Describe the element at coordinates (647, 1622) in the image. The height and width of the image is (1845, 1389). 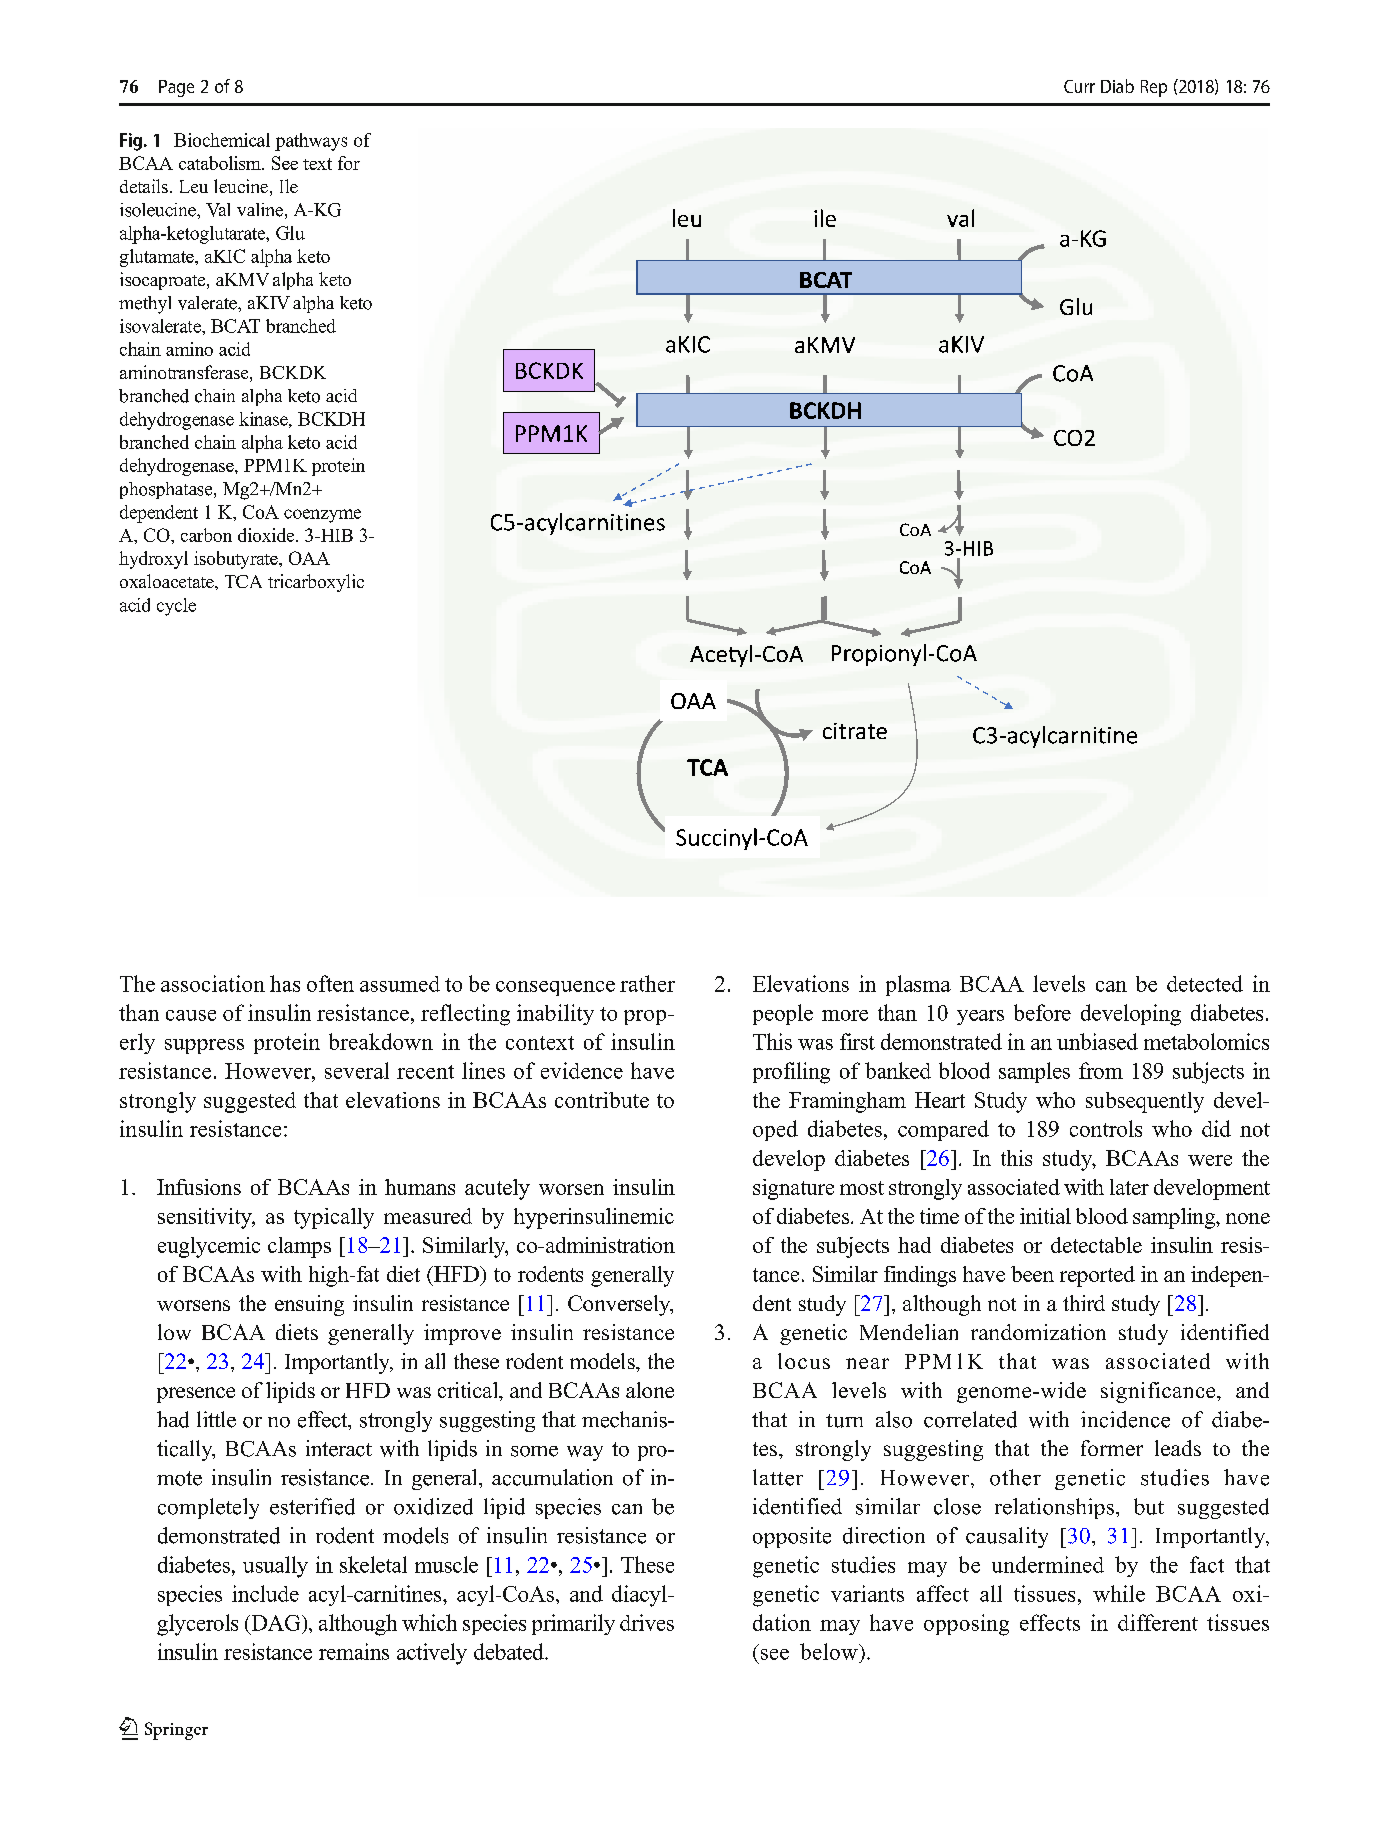
I see `drives` at that location.
